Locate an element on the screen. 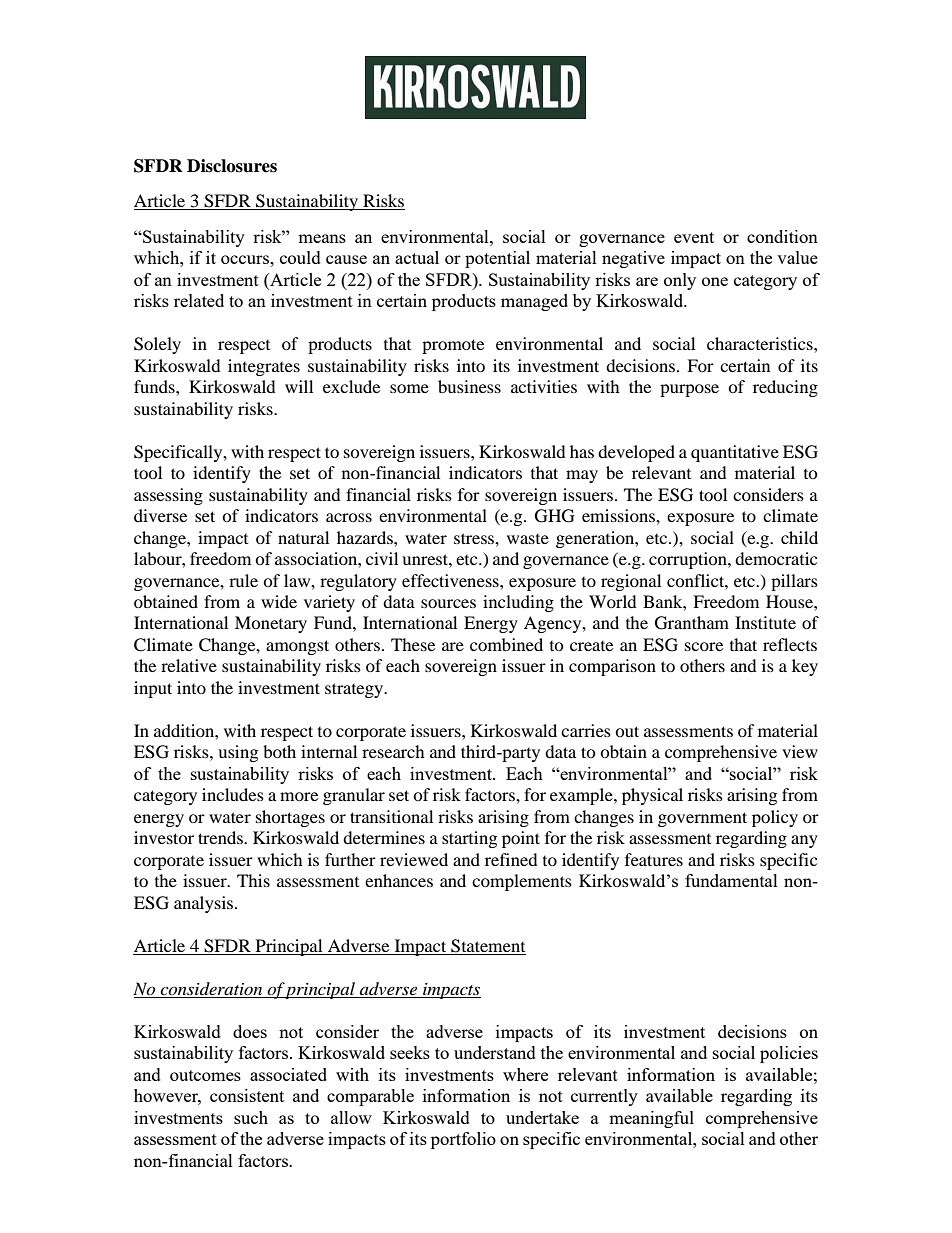 This screenshot has height=1233, width=952. meaningful is located at coordinates (651, 1119).
